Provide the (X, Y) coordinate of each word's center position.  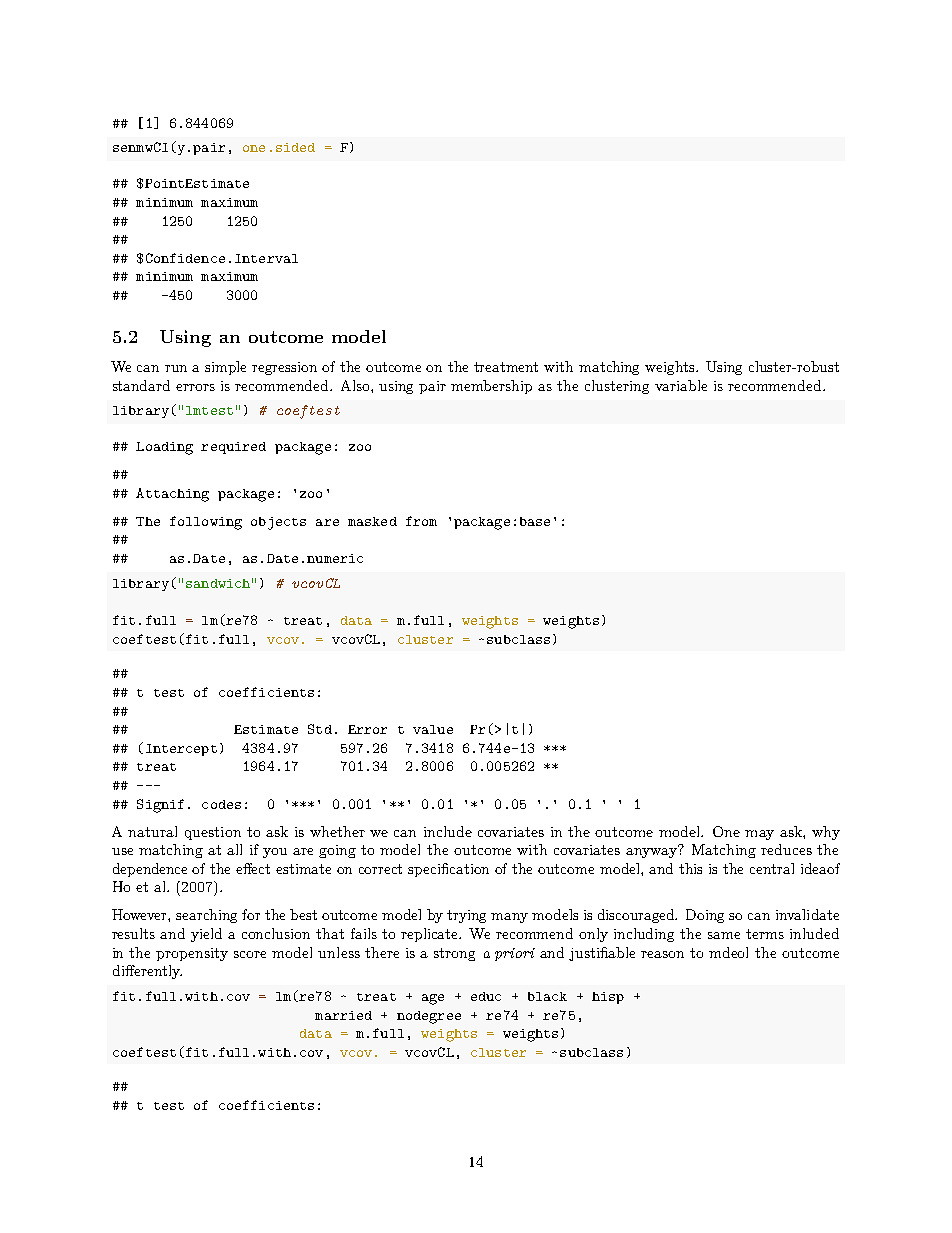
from (421, 521)
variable (681, 385)
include (448, 831)
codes (221, 804)
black (547, 996)
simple (225, 368)
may (759, 835)
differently (147, 972)
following (206, 523)
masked (372, 521)
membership (491, 387)
